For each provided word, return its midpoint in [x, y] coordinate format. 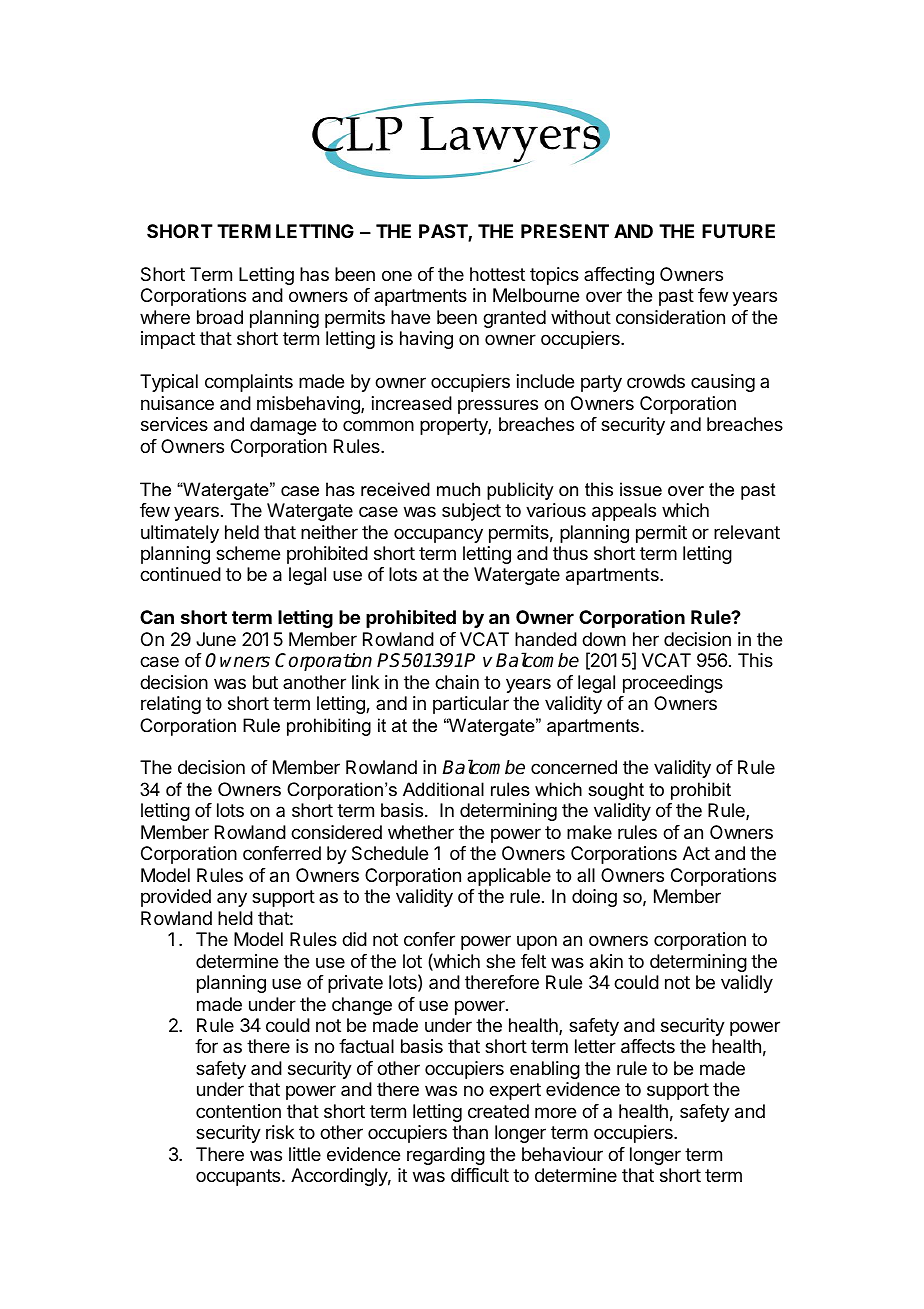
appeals [624, 512]
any [232, 899]
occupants [239, 1177]
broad [220, 317]
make [589, 832]
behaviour [562, 1154]
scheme [248, 553]
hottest [497, 274]
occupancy [438, 535]
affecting [619, 276]
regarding [446, 1156]
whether [421, 832]
